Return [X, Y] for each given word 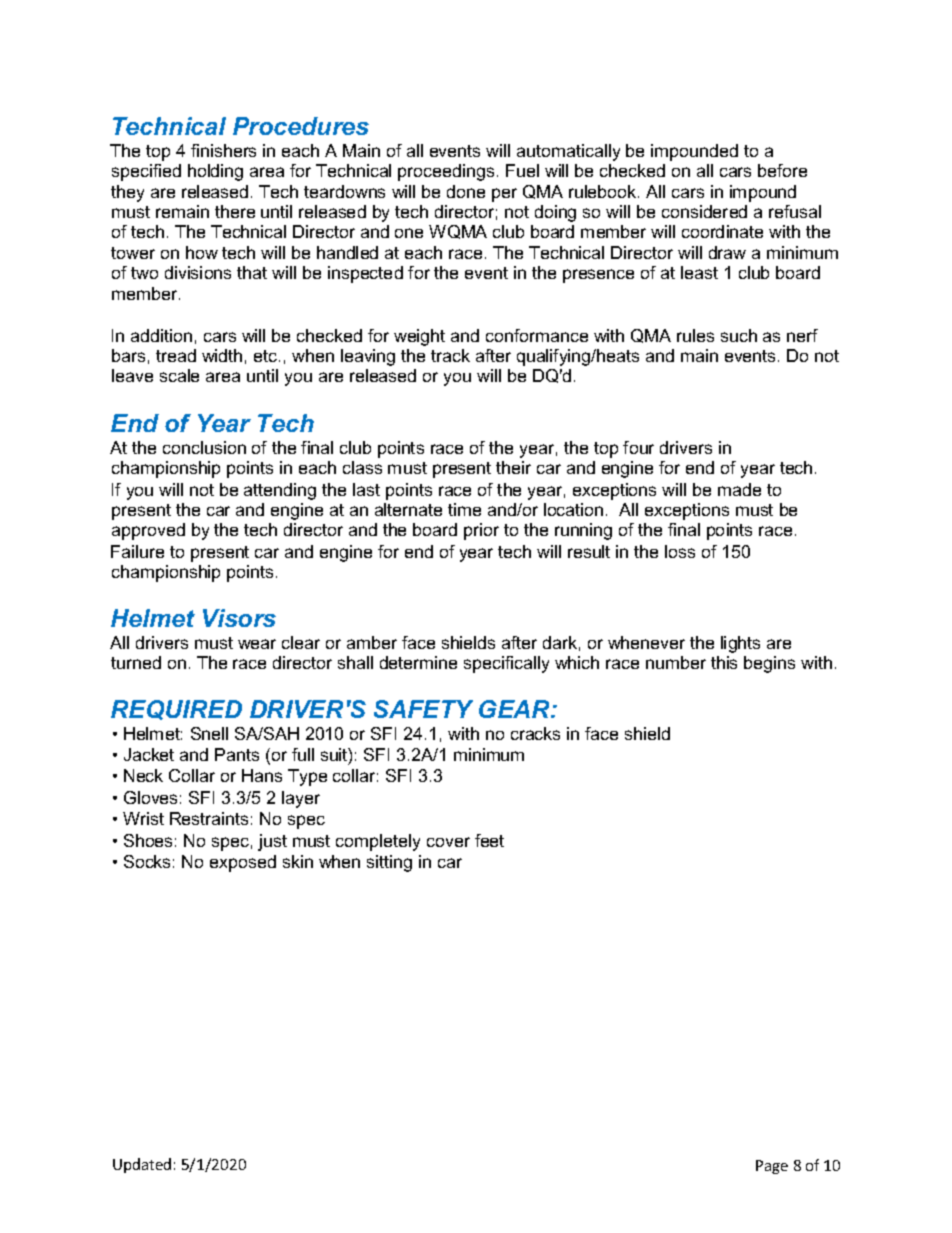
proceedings [446, 172]
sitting [389, 863]
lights [740, 644]
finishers [223, 150]
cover [448, 842]
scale [179, 375]
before [782, 170]
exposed [243, 863]
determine [418, 662]
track [450, 355]
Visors [239, 618]
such [739, 335]
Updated [142, 1165]
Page [772, 1167]
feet [489, 840]
